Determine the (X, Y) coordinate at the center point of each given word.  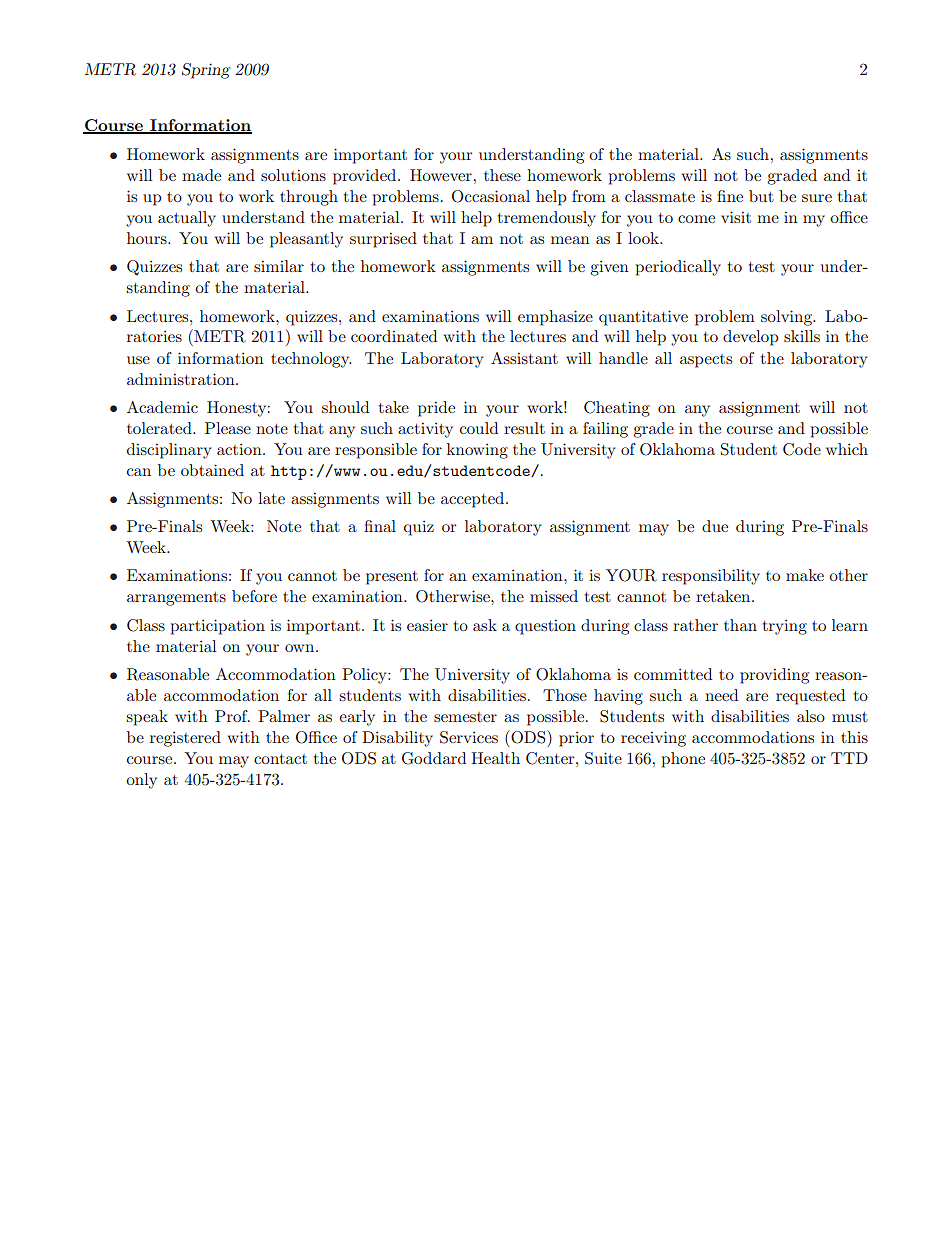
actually (187, 219)
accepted (474, 500)
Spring (206, 71)
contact (280, 759)
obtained (212, 470)
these (502, 175)
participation (218, 627)
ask (485, 625)
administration (182, 379)
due (715, 526)
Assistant (524, 358)
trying (785, 627)
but (761, 196)
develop (751, 338)
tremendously (547, 219)
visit (736, 217)
